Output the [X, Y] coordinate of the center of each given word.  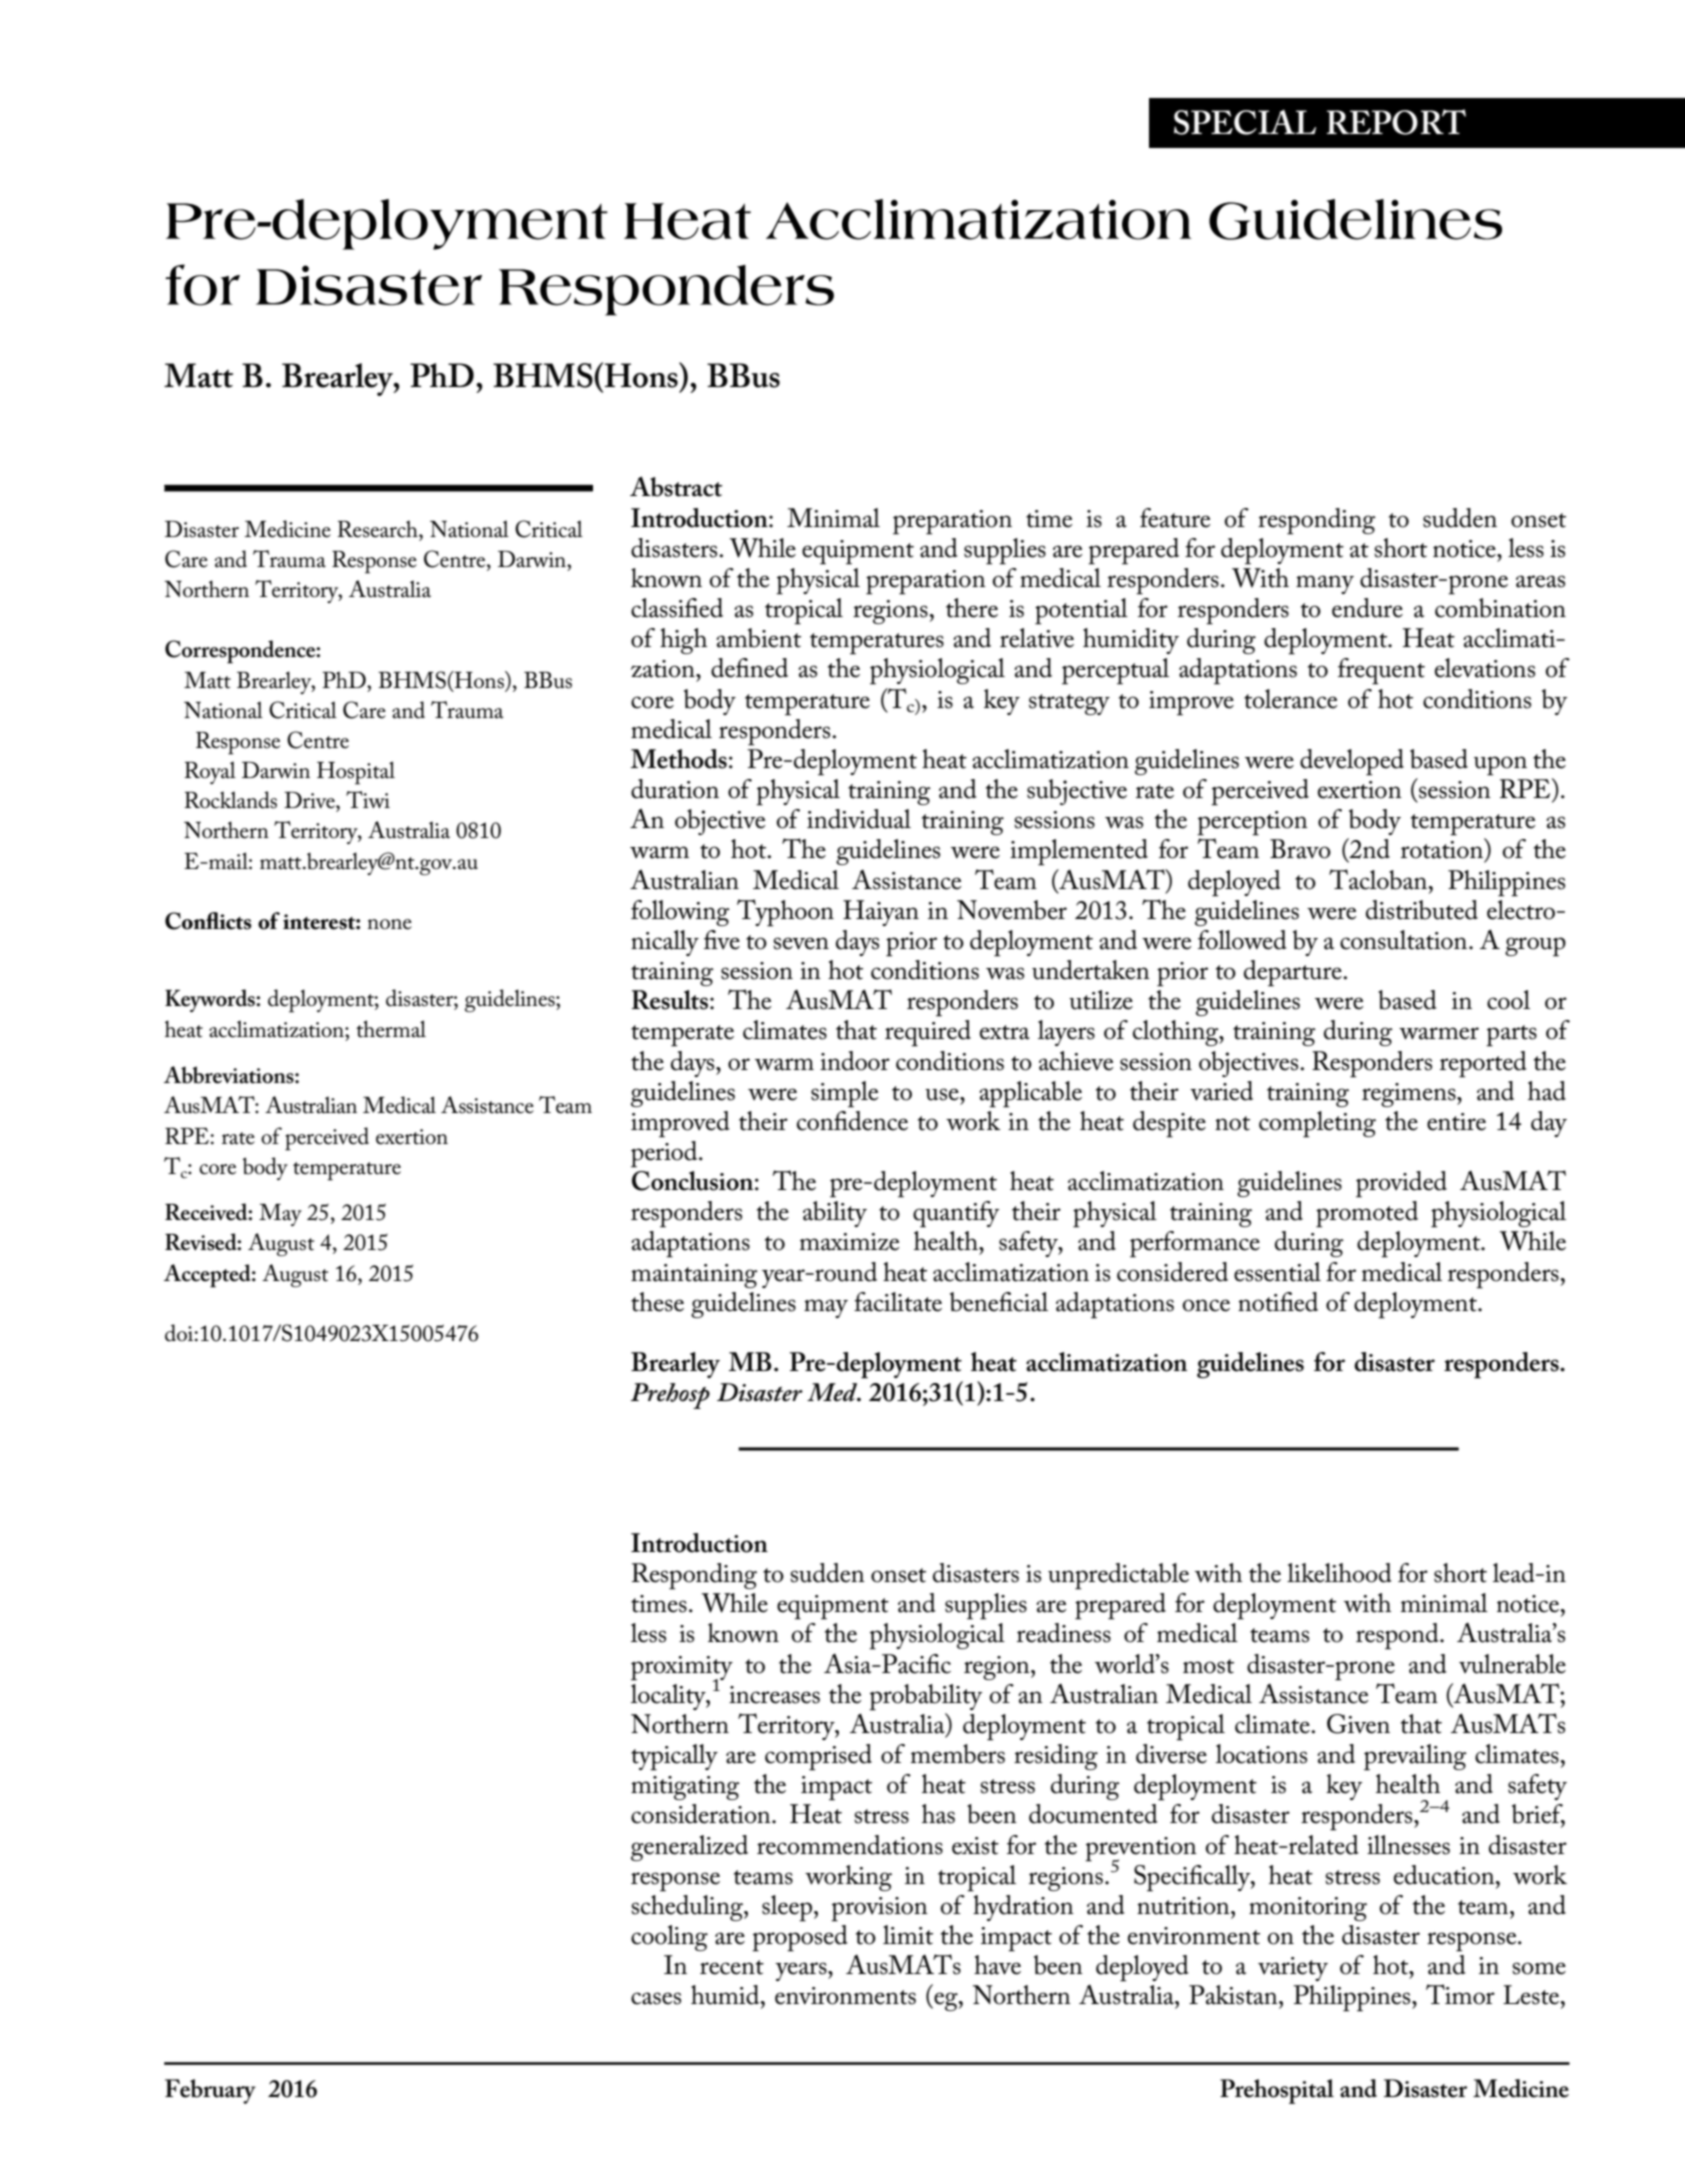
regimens [1410, 1095]
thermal [391, 1029]
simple [845, 1094]
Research [378, 529]
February [210, 2091]
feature [1175, 518]
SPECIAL [1245, 122]
